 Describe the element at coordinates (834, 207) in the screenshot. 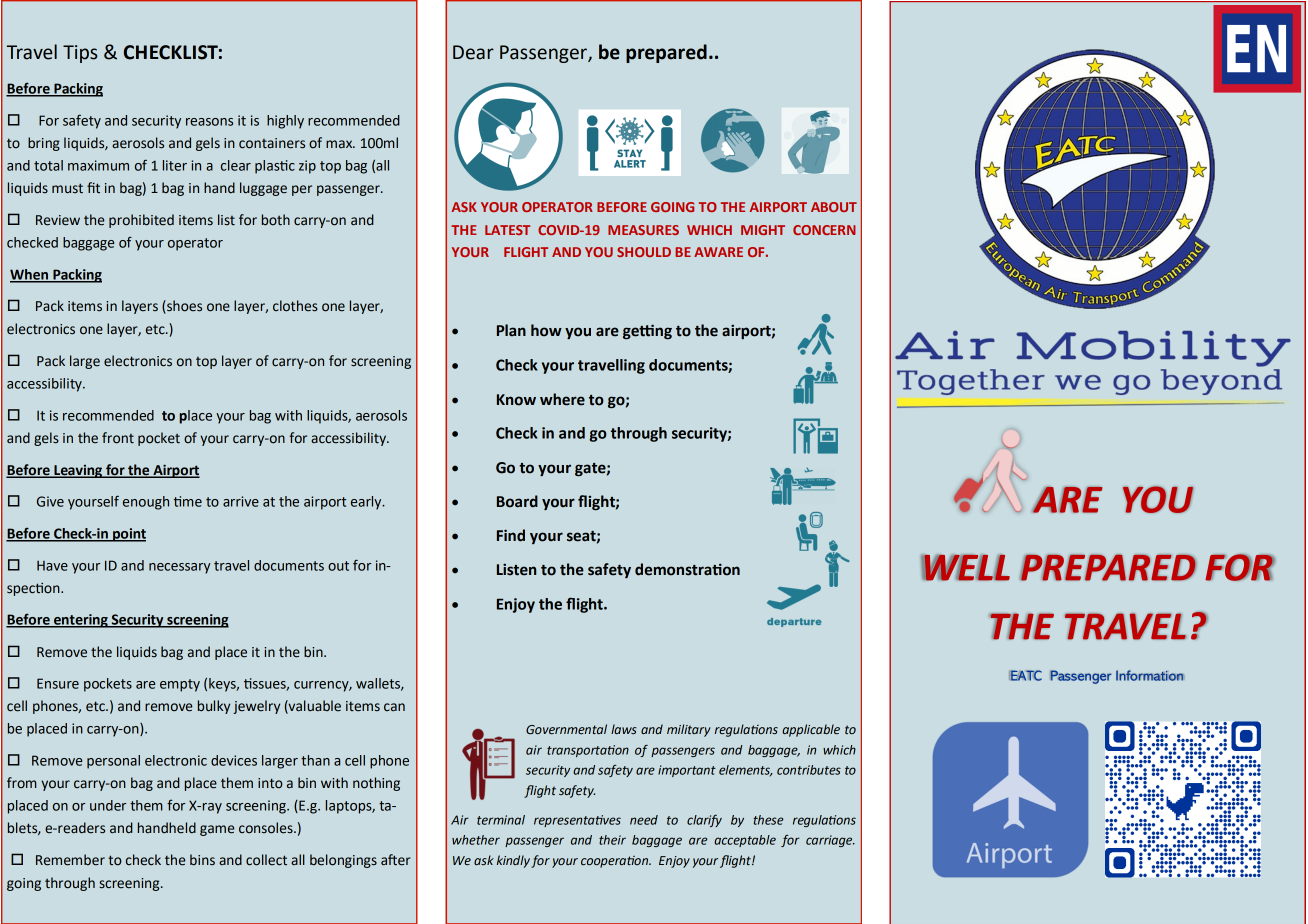

I see `ABOUT` at that location.
